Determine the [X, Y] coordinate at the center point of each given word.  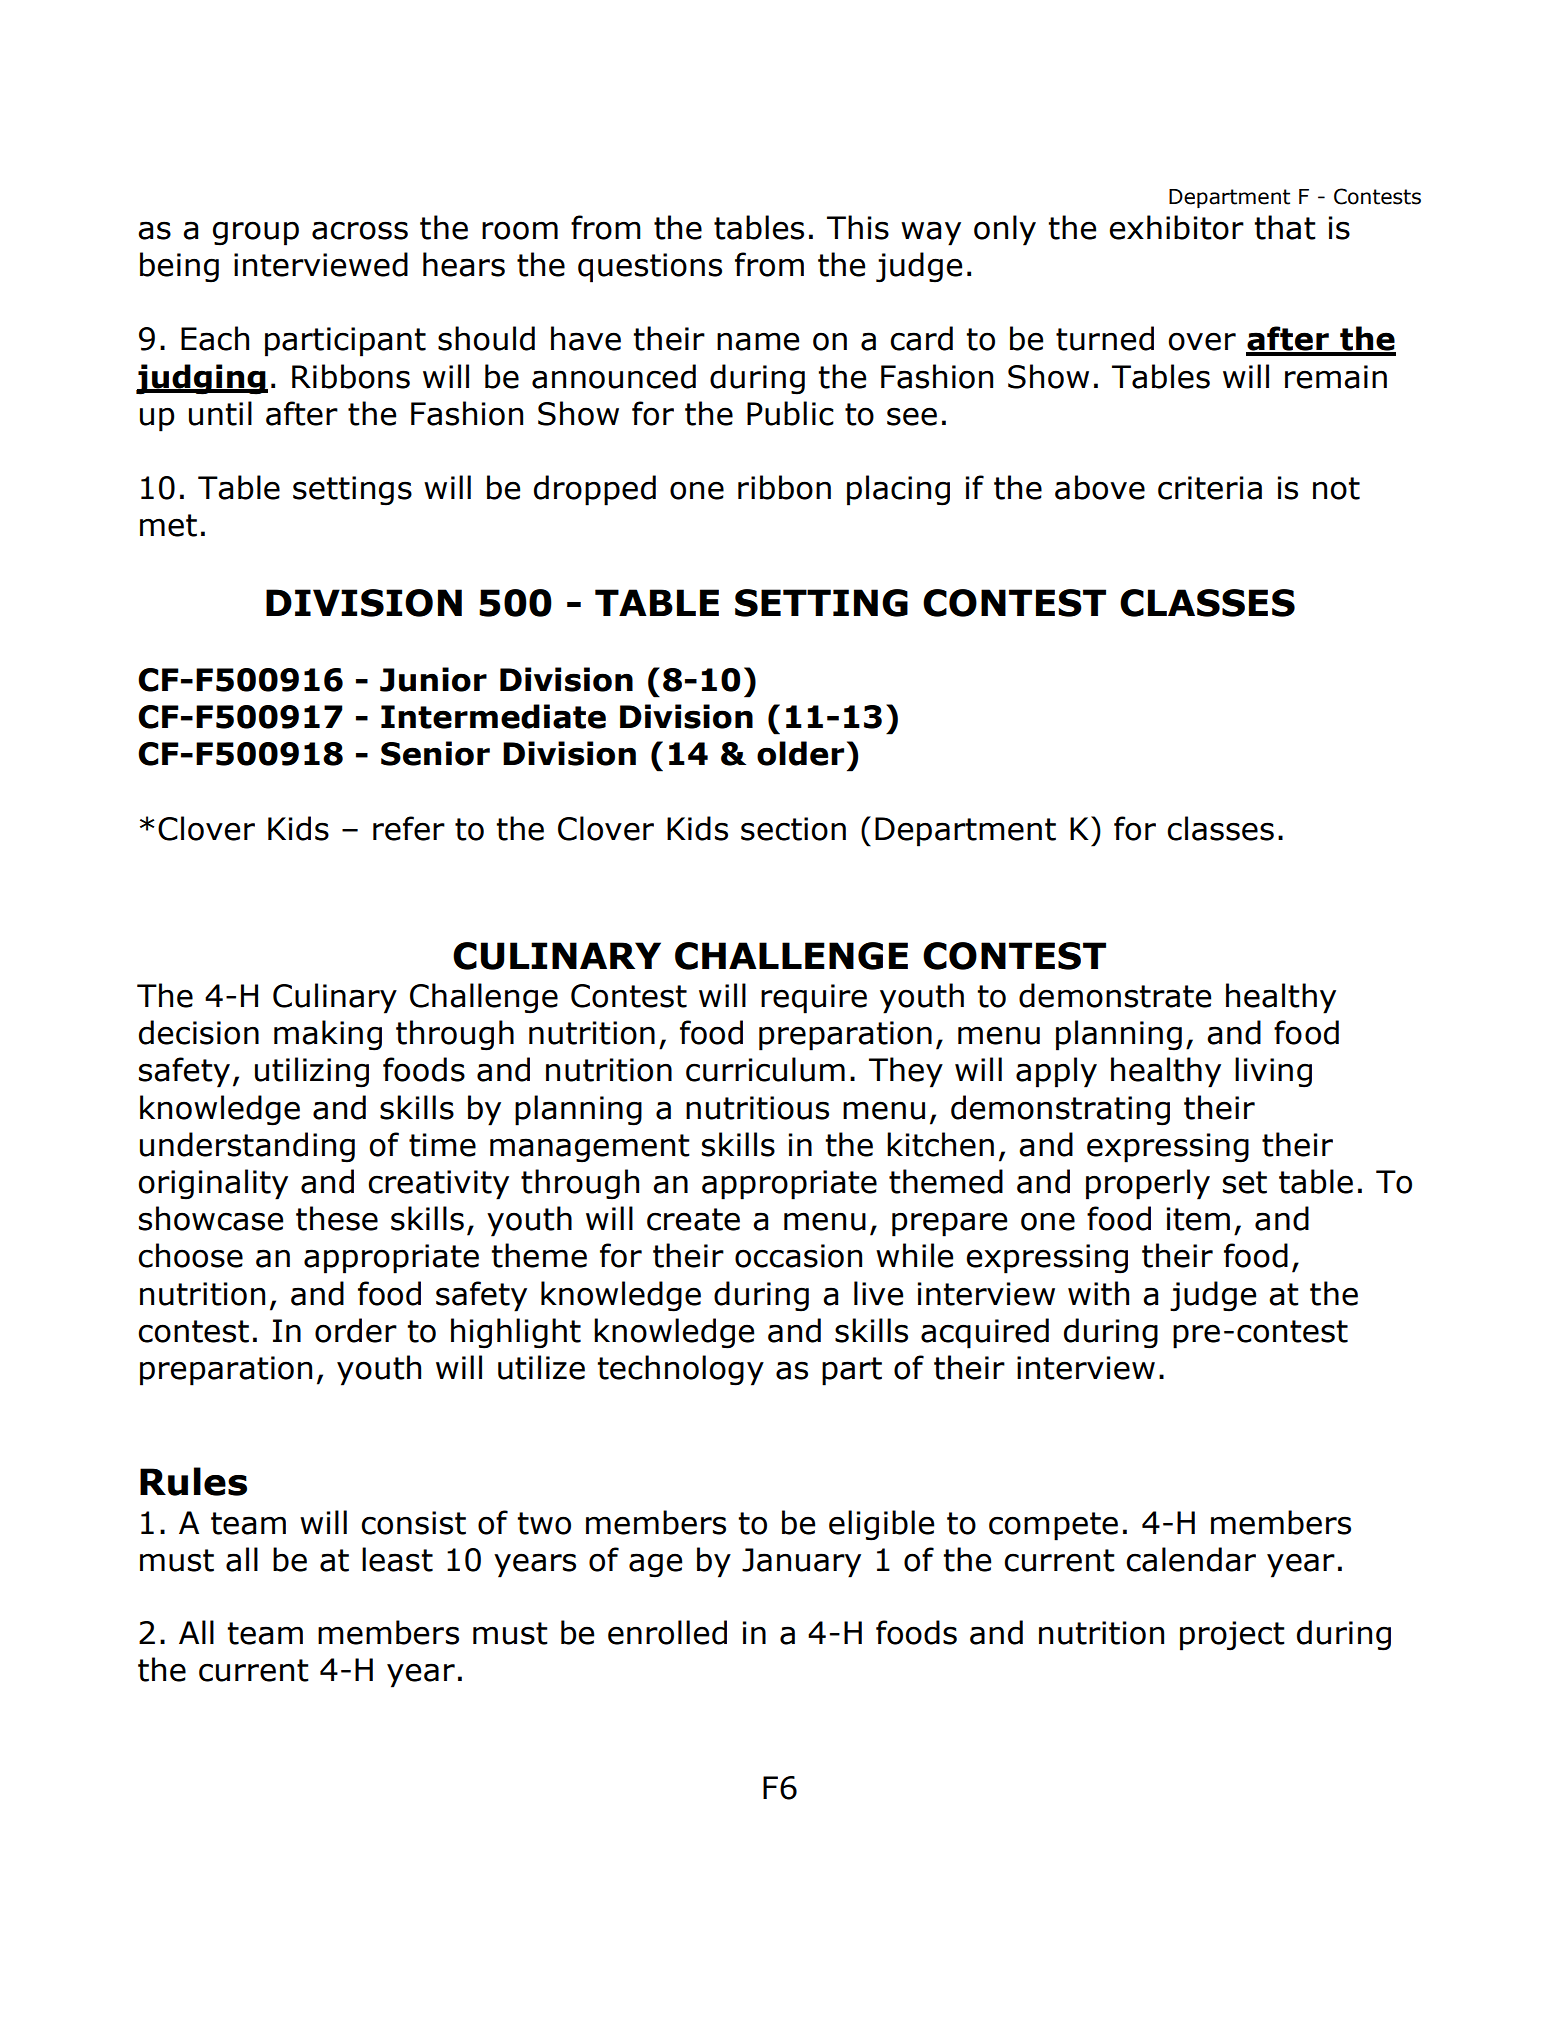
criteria [1210, 488]
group [256, 233]
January [801, 1563]
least [397, 1559]
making [328, 1035]
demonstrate [1115, 995]
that [1285, 227]
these [337, 1218]
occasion [798, 1256]
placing [898, 490]
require [814, 999]
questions [650, 268]
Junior [433, 679]
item [1198, 1219]
